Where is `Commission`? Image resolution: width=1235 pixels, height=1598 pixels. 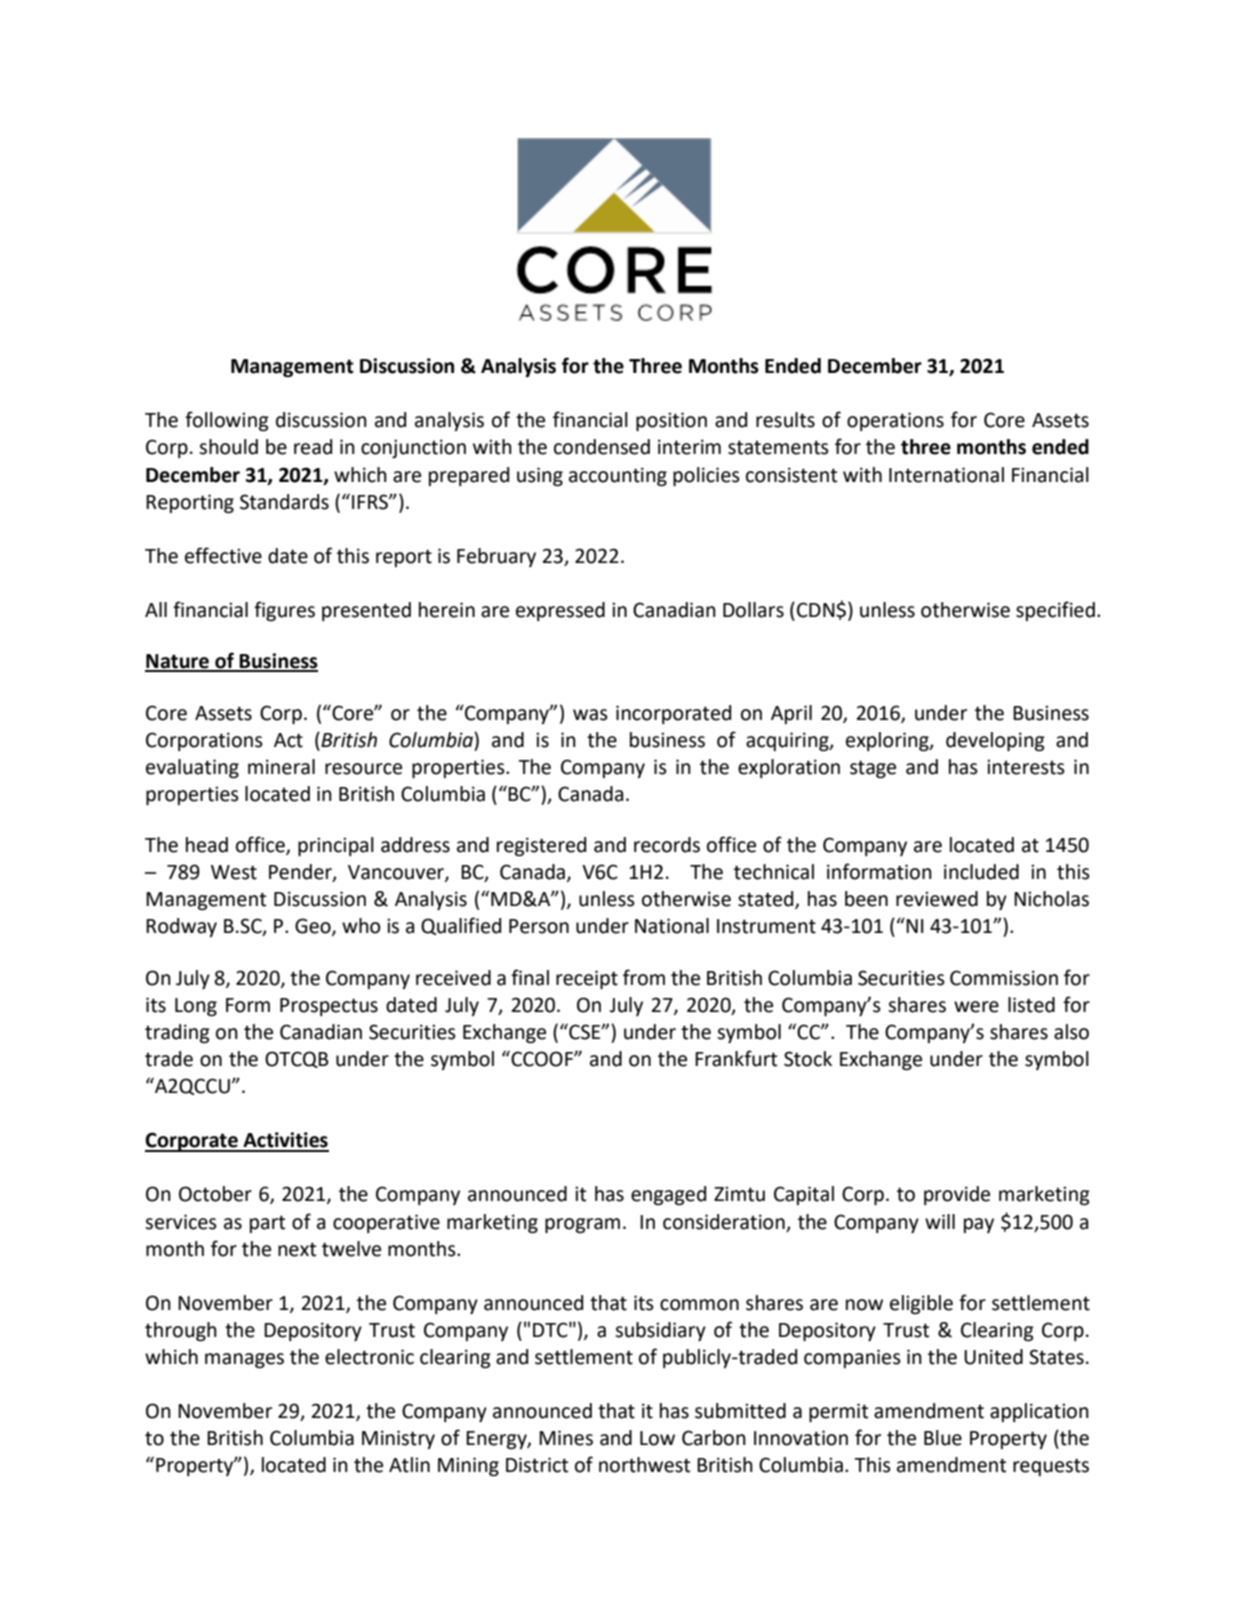 Commission is located at coordinates (1004, 978).
